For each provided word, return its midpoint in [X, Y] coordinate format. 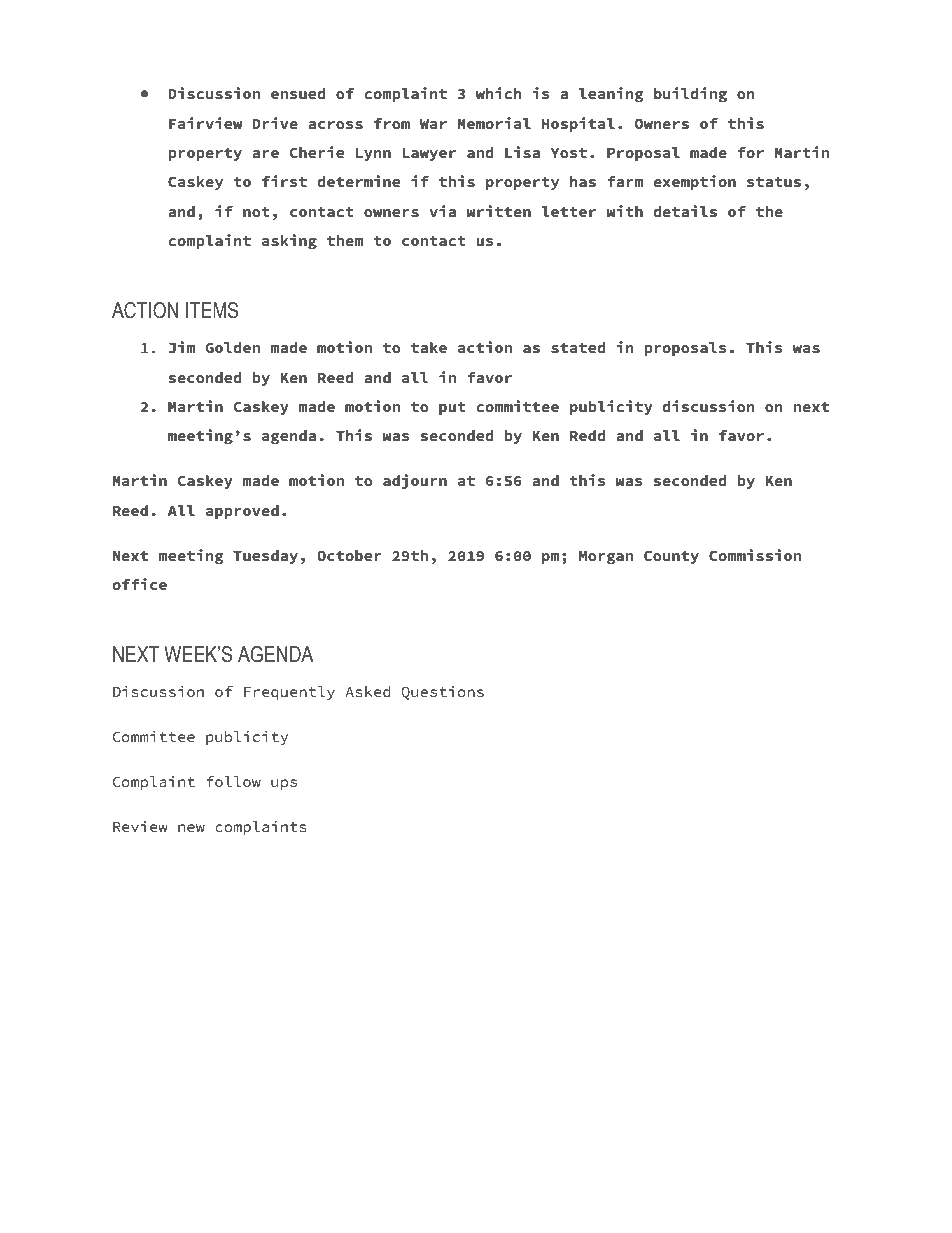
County [671, 557]
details [685, 211]
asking [289, 242]
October [349, 556]
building [690, 95]
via [442, 211]
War [433, 124]
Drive [275, 123]
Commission [755, 555]
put [452, 408]
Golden [232, 347]
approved [242, 512]
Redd [588, 435]
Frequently [289, 693]
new [191, 828]
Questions [442, 693]
